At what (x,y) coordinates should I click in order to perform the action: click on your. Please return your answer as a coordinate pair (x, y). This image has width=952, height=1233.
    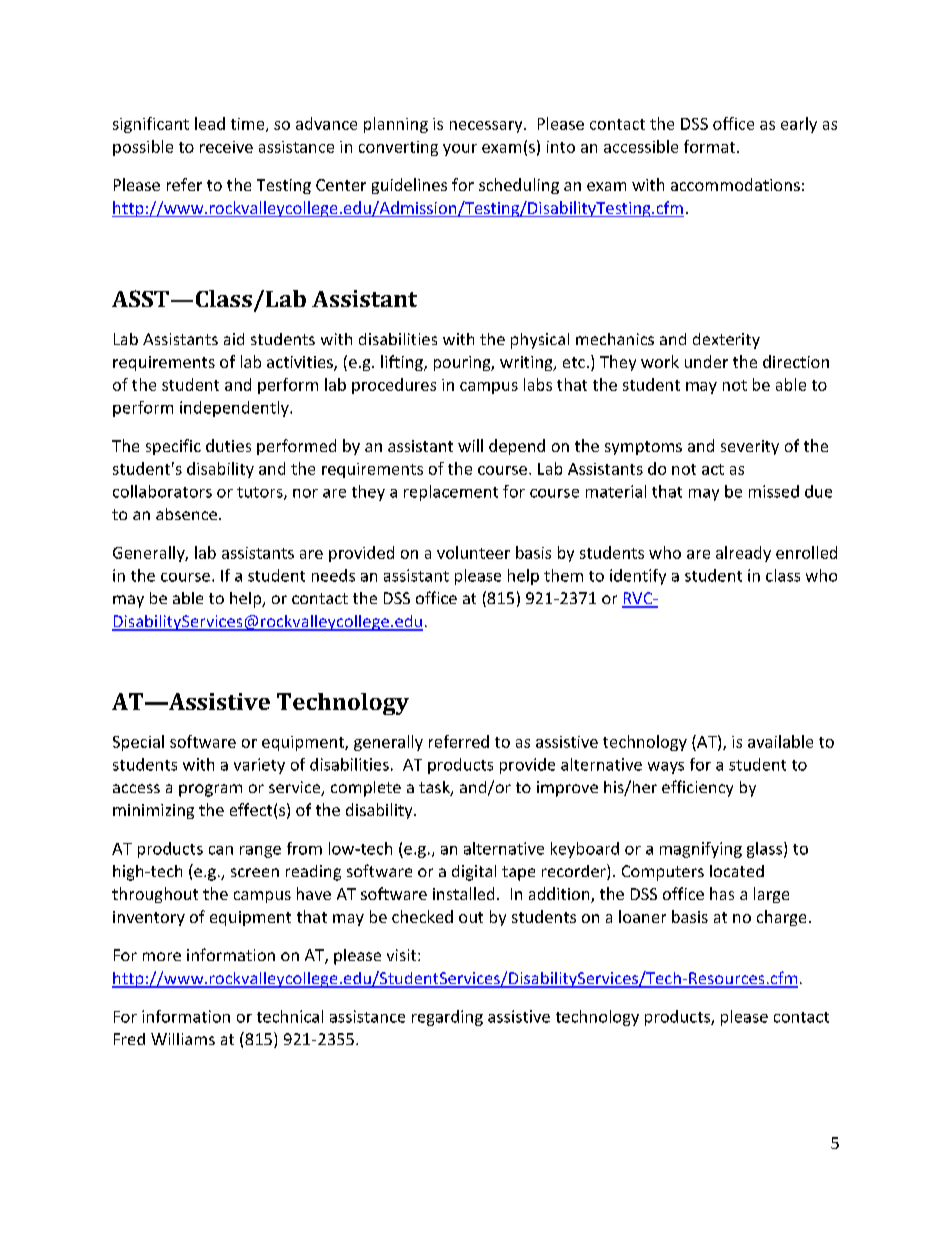
    Looking at the image, I should click on (460, 150).
